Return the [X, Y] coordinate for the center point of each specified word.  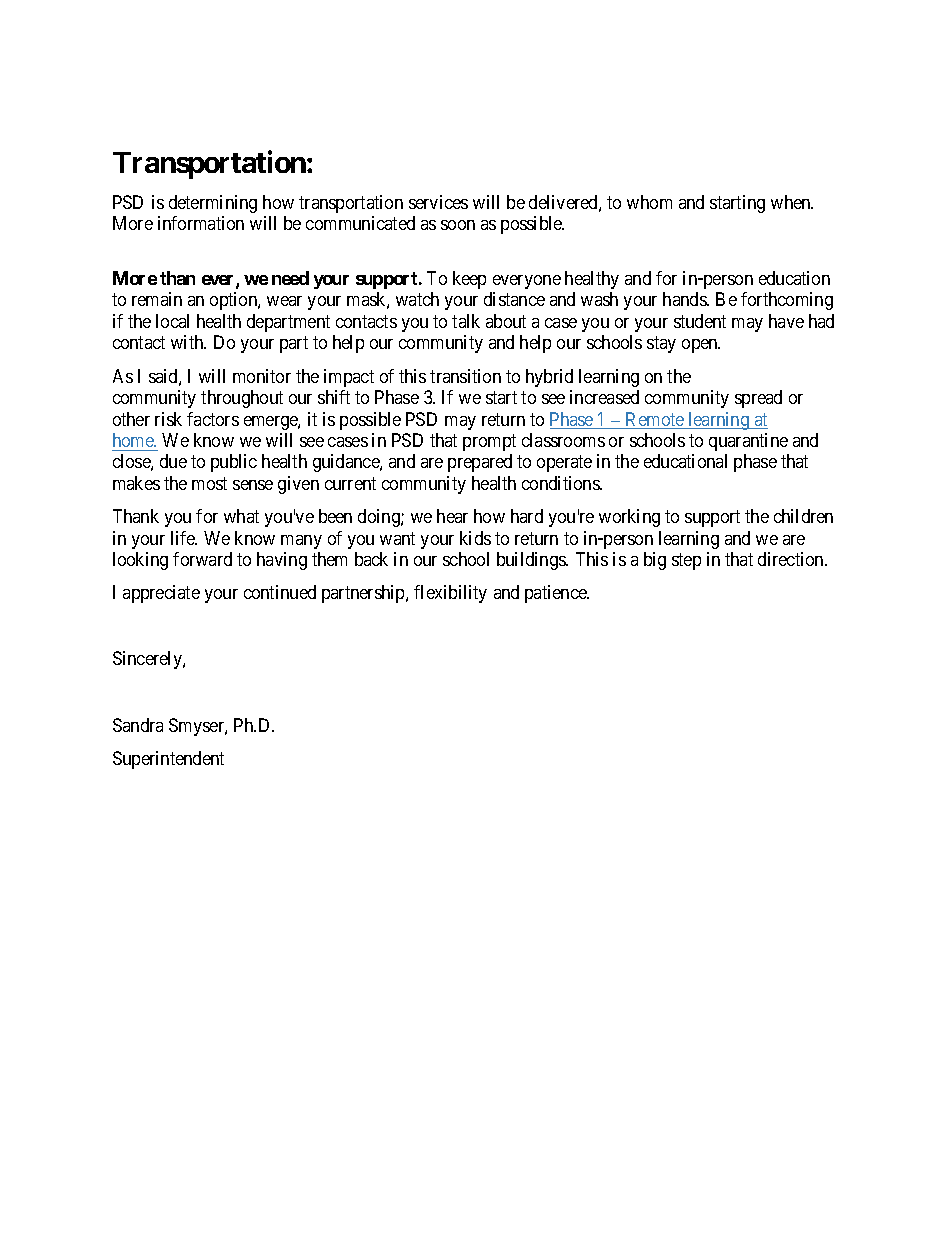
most [209, 483]
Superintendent [168, 760]
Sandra [138, 725]
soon [458, 225]
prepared [480, 463]
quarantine [748, 442]
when [792, 202]
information [201, 223]
